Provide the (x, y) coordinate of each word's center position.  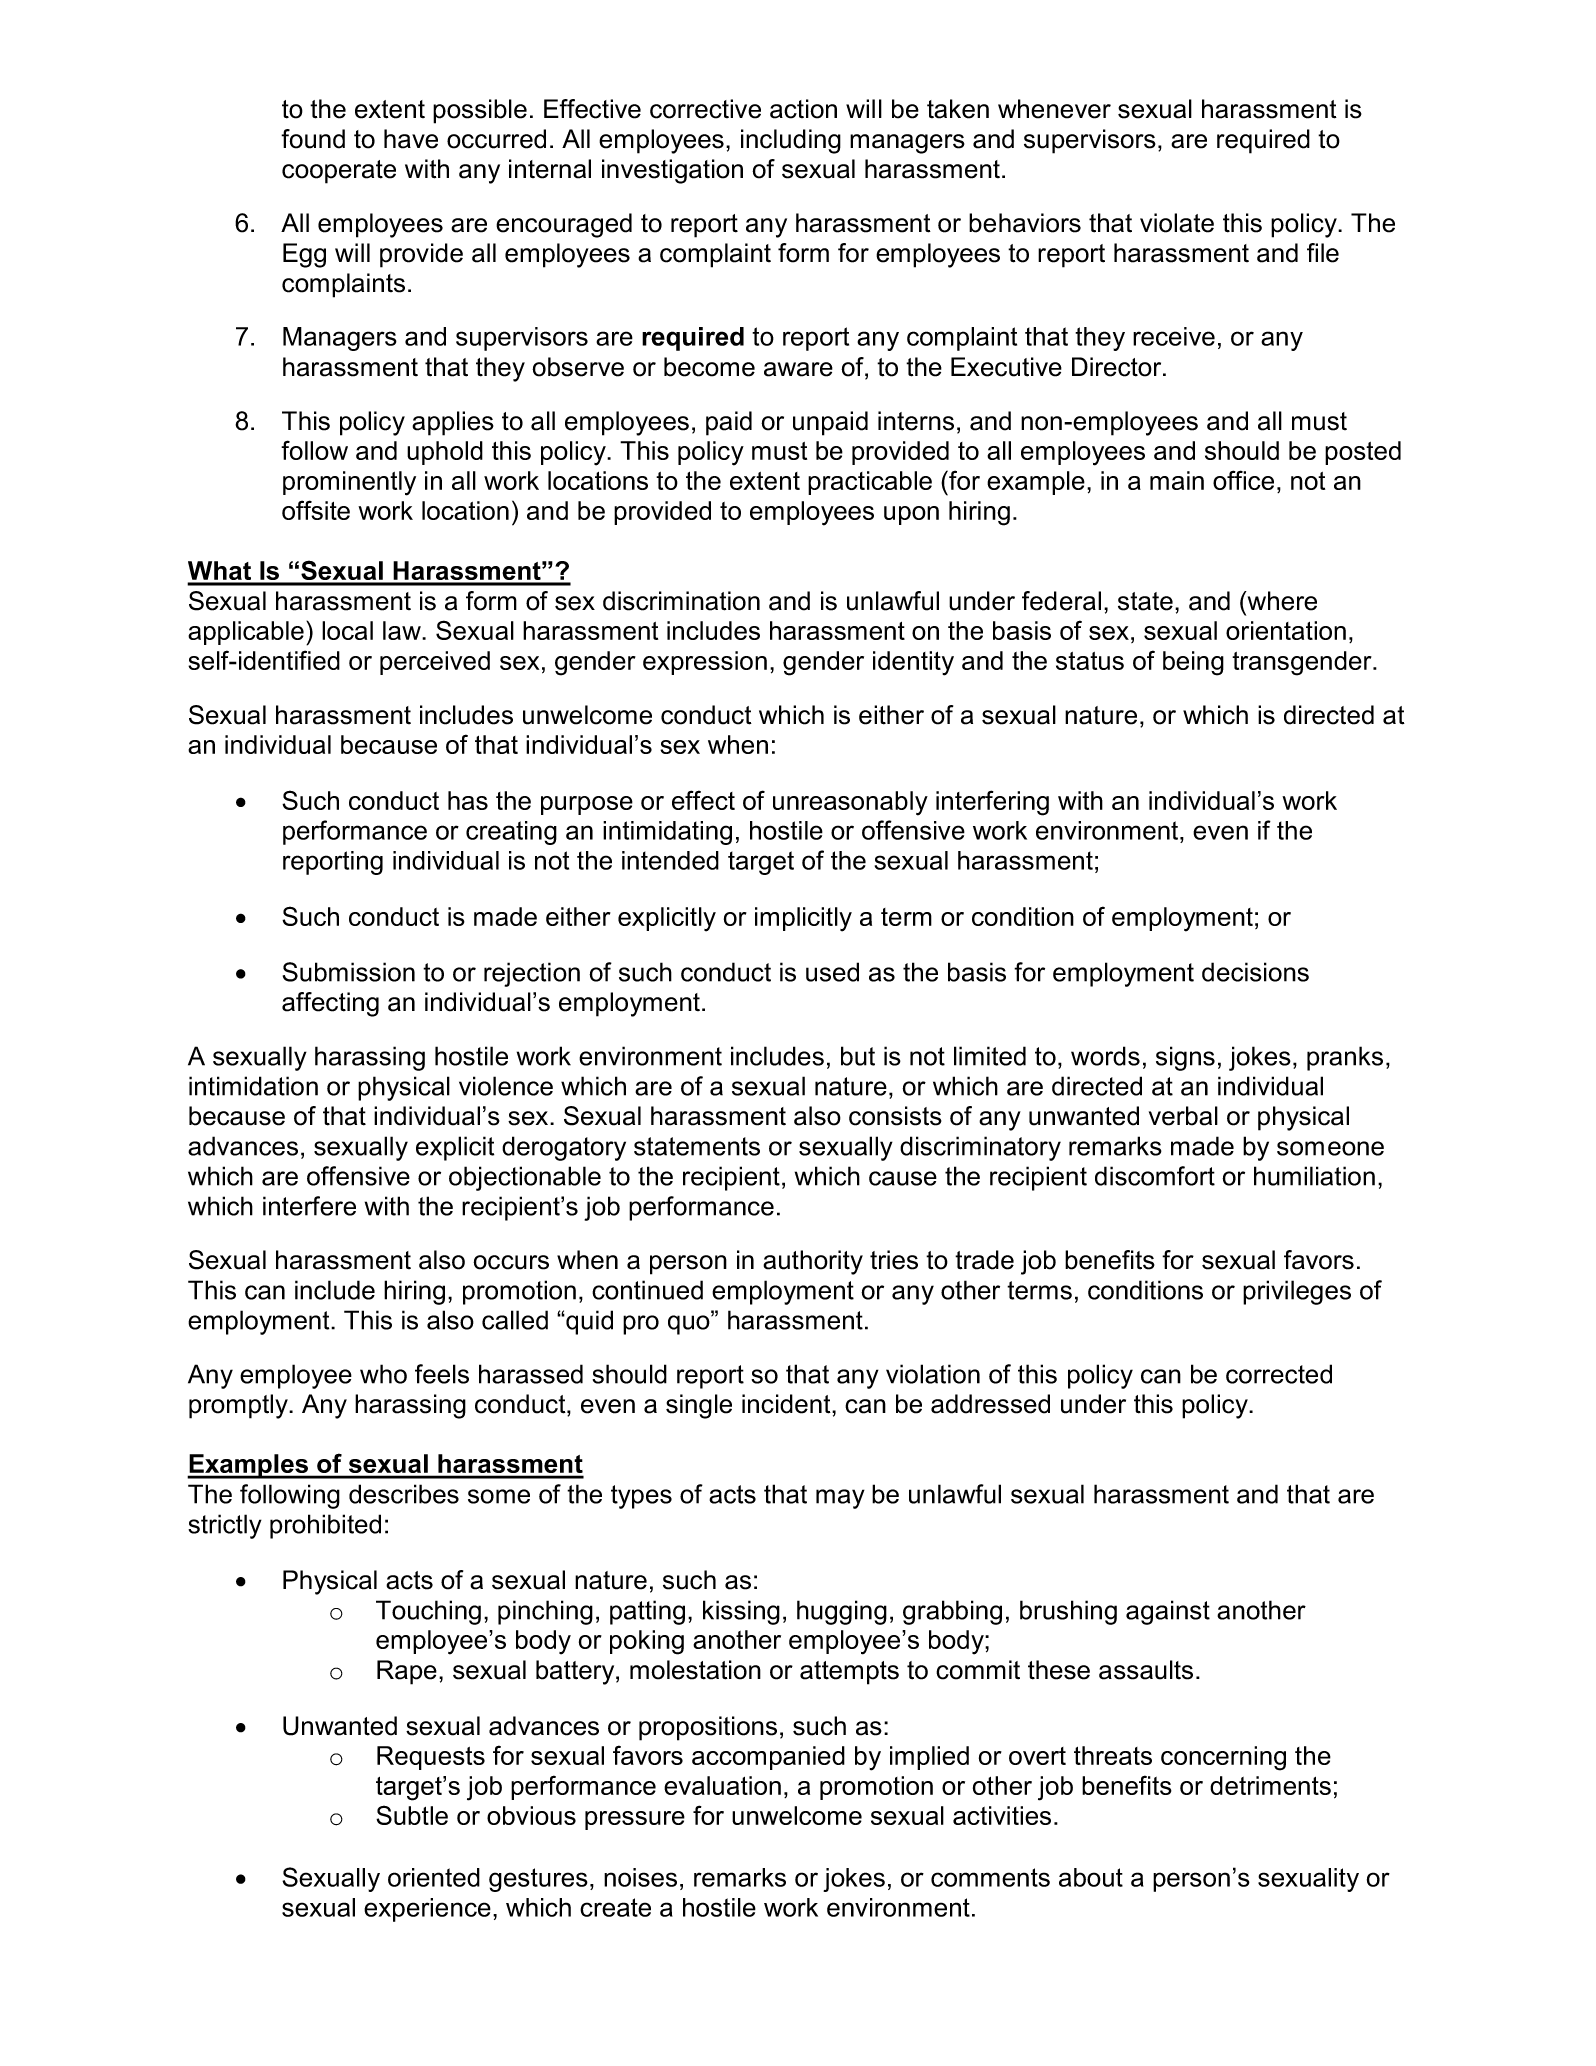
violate (1177, 223)
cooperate (339, 172)
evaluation (722, 1785)
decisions (1255, 972)
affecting (330, 1004)
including (791, 141)
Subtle (412, 1815)
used (832, 972)
